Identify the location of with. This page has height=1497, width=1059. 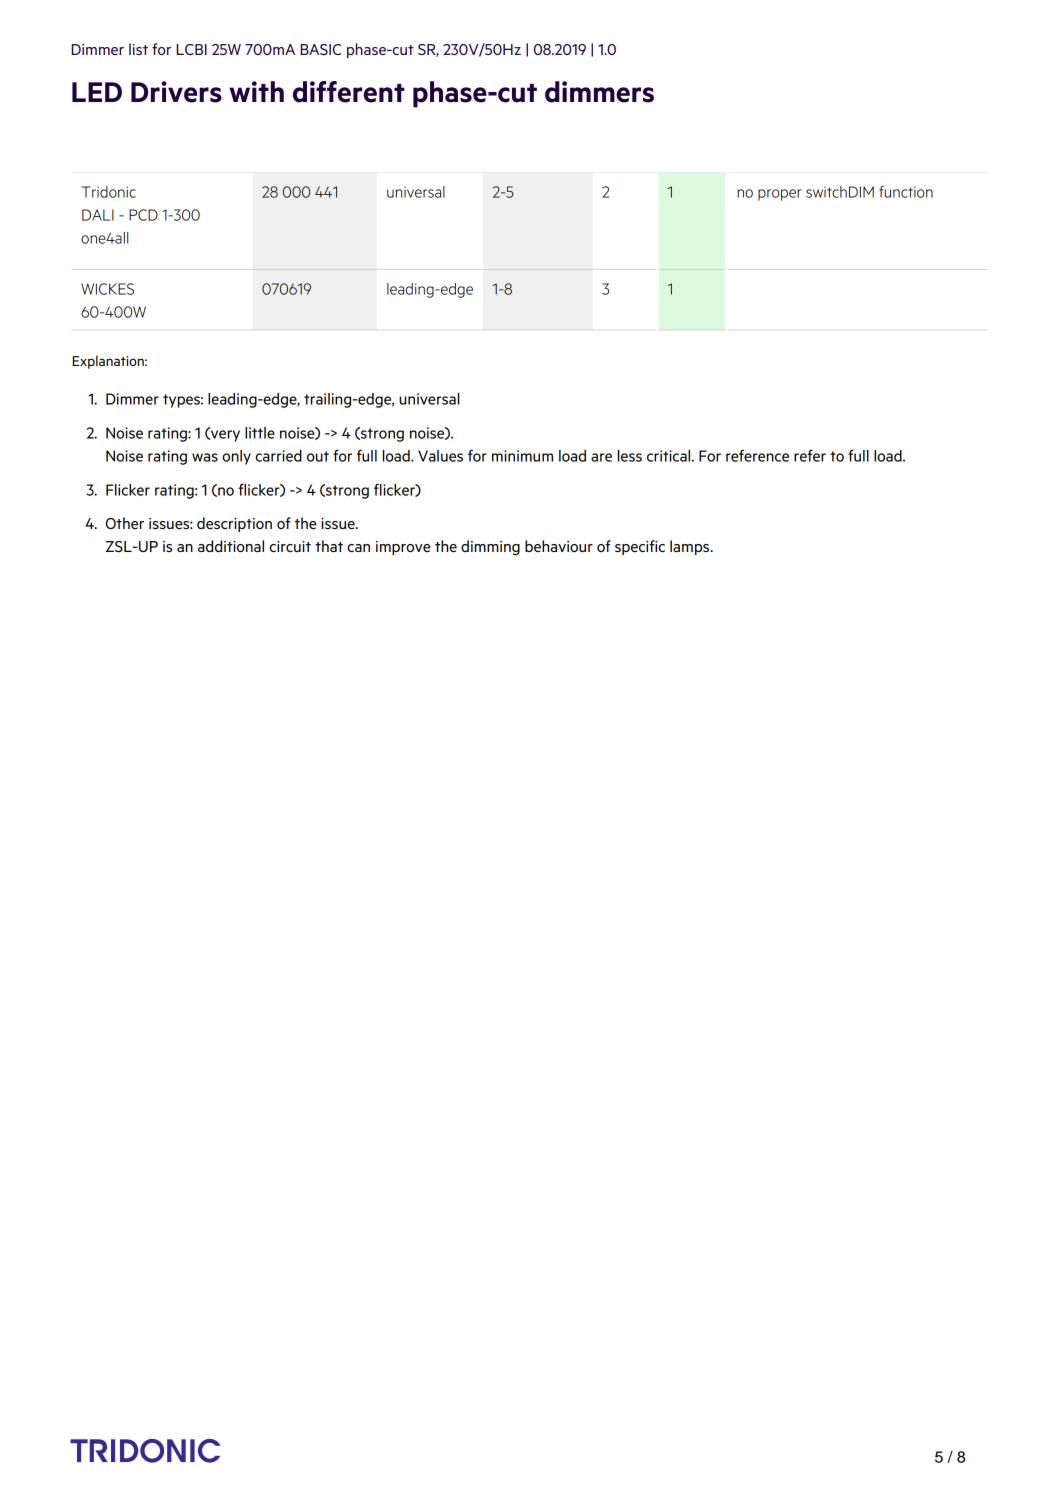
(256, 91).
